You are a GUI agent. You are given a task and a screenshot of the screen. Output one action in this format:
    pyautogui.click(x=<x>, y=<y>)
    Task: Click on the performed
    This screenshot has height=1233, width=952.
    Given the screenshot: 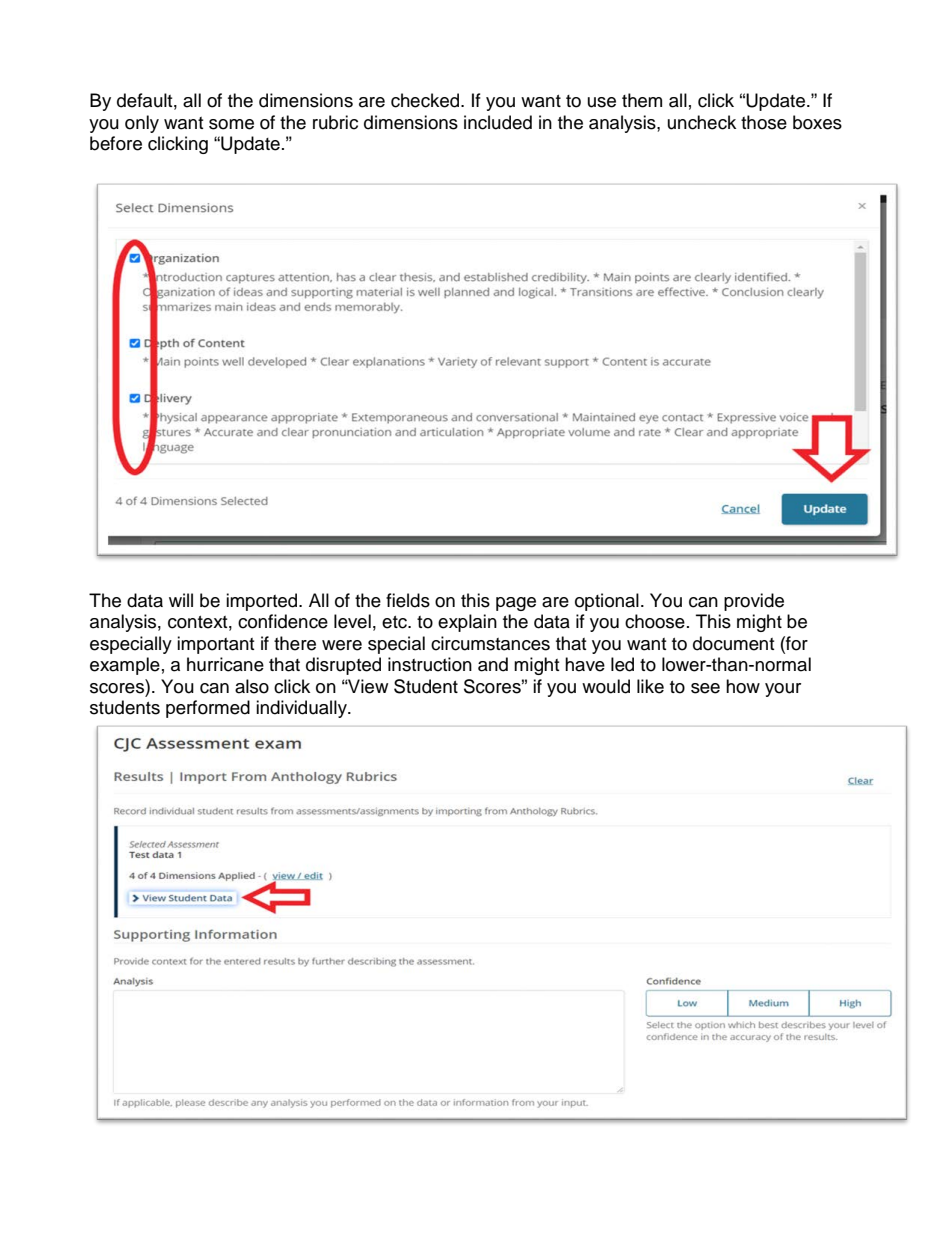 What is the action you would take?
    pyautogui.click(x=208, y=709)
